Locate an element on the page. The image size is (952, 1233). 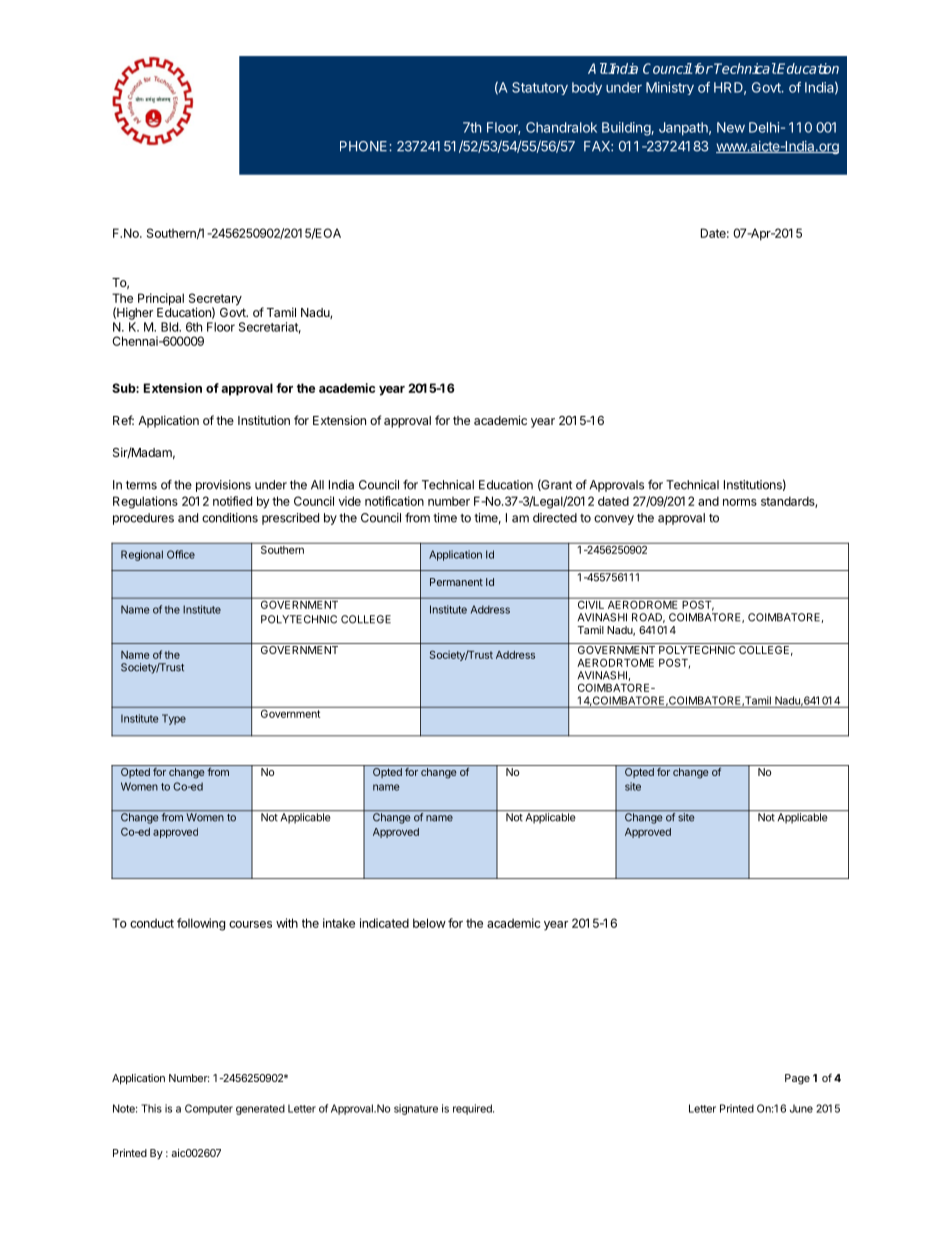
Office is located at coordinates (181, 554).
